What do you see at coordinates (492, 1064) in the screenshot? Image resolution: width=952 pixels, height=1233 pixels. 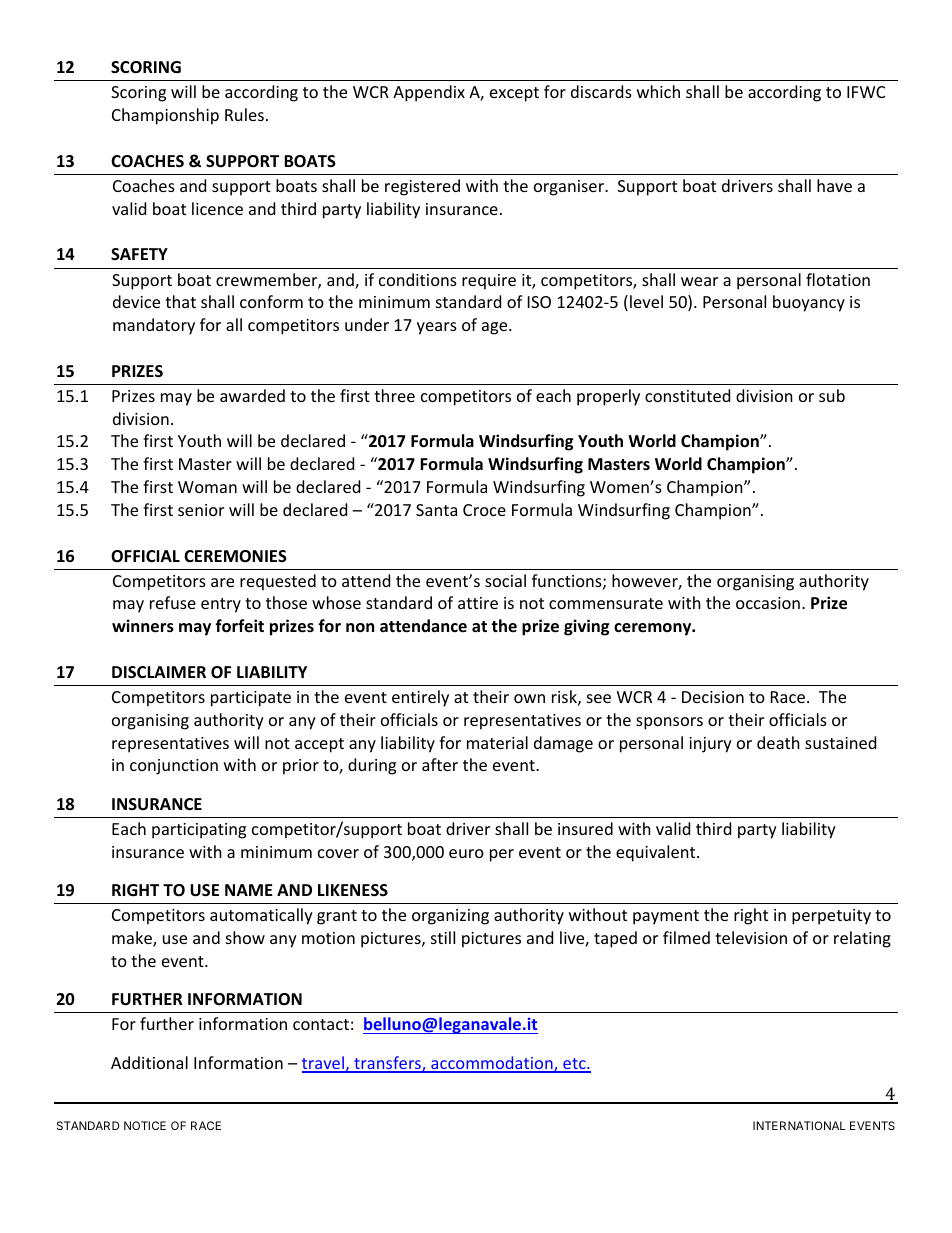 I see `accommodation` at bounding box center [492, 1064].
